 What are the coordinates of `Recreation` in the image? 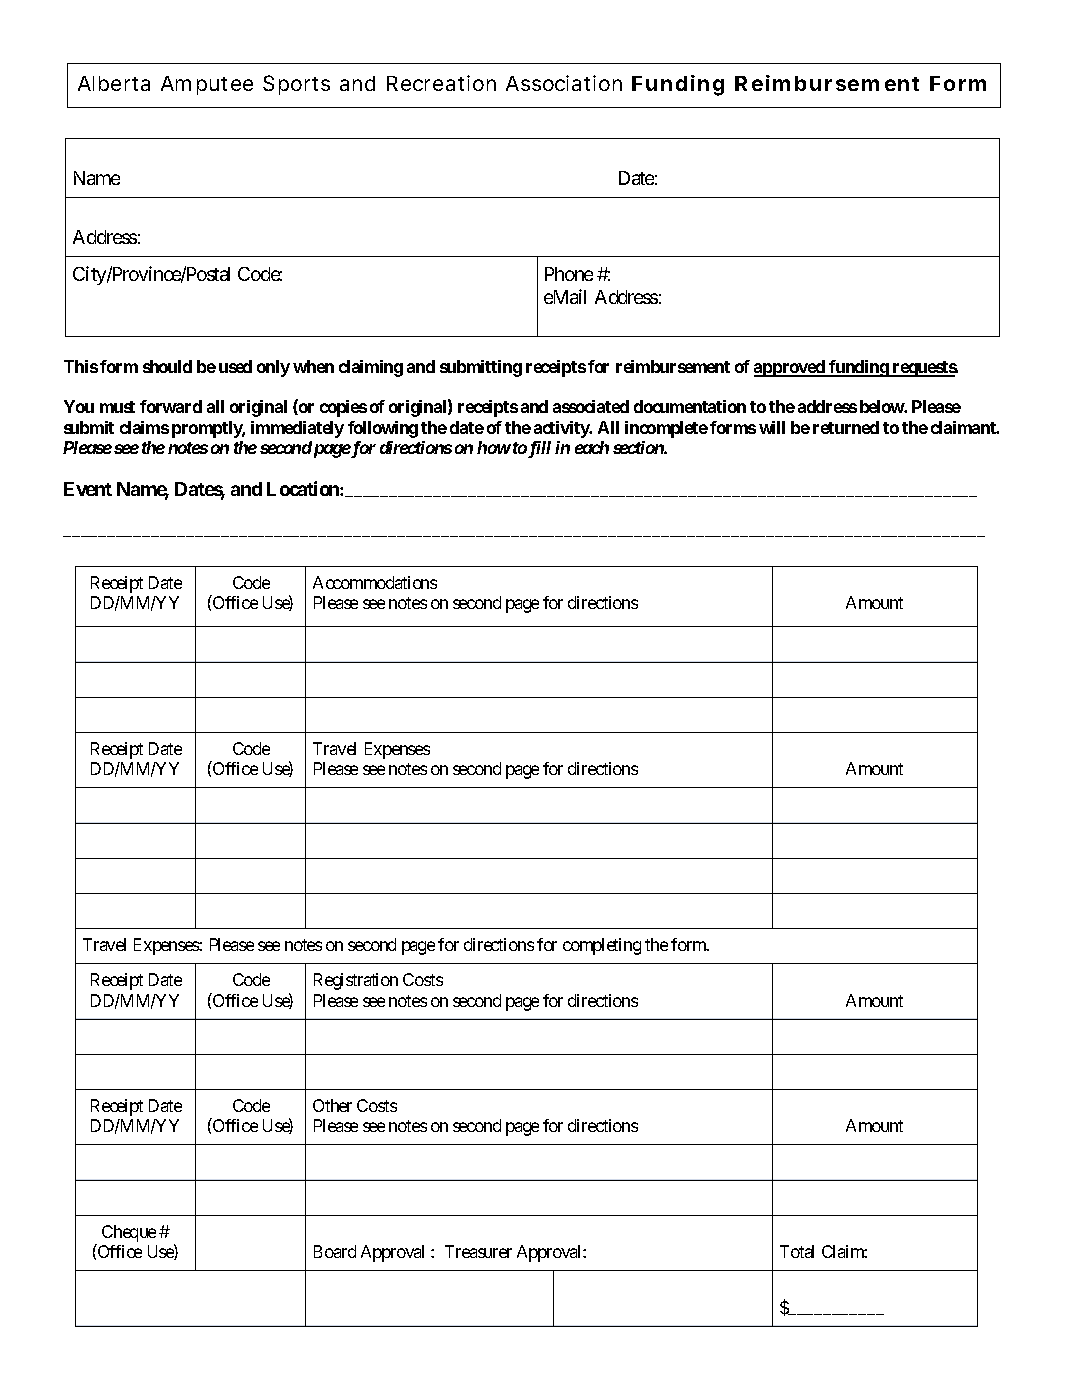 It's located at (441, 83).
